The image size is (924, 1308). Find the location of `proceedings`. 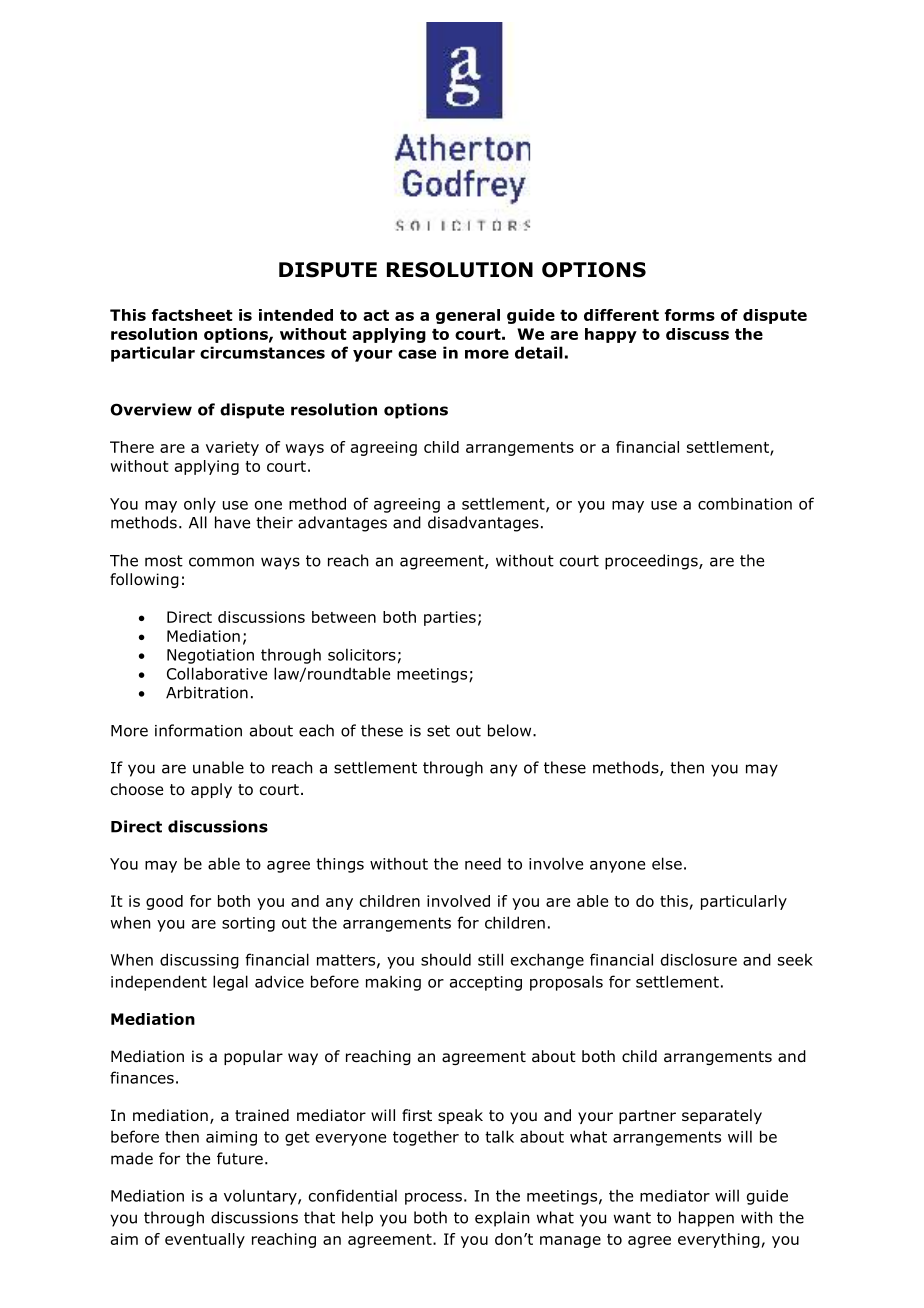

proceedings is located at coordinates (652, 562).
